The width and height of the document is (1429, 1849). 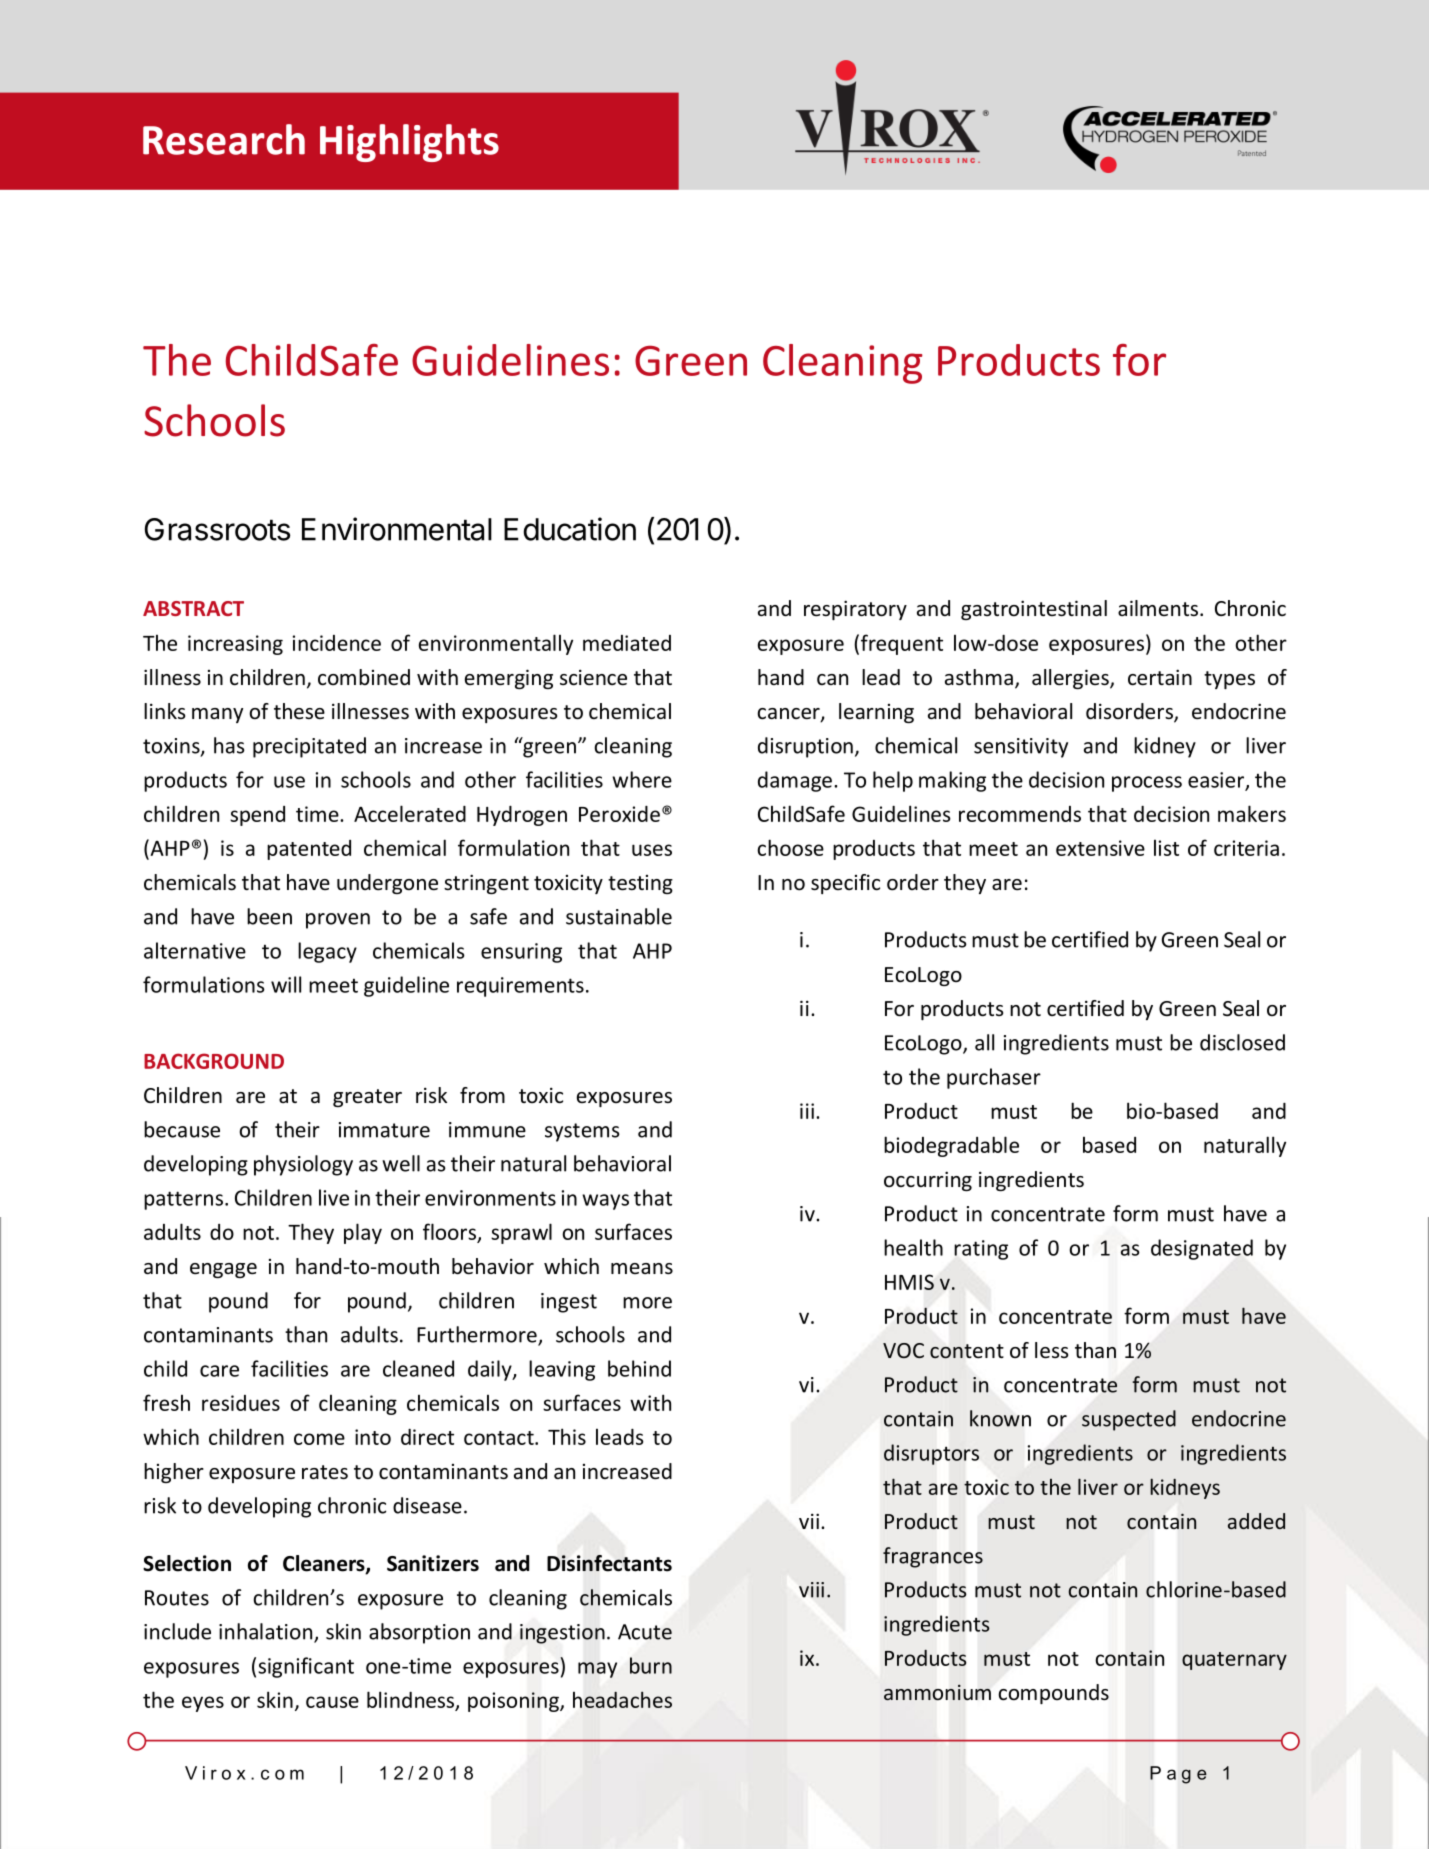 I want to click on engage, so click(x=223, y=1270).
